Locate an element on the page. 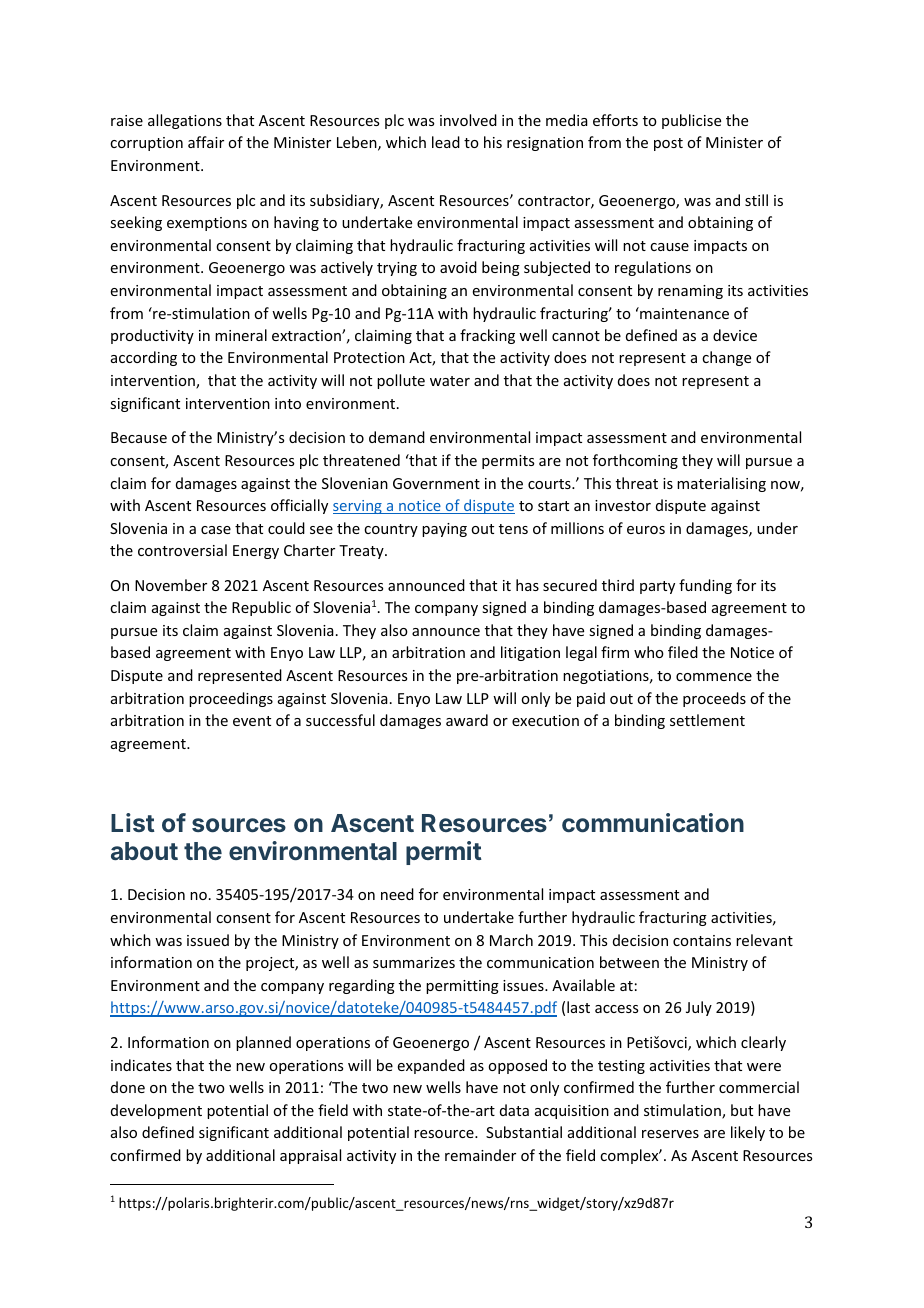 Image resolution: width=924 pixels, height=1308 pixels. lead is located at coordinates (446, 142).
